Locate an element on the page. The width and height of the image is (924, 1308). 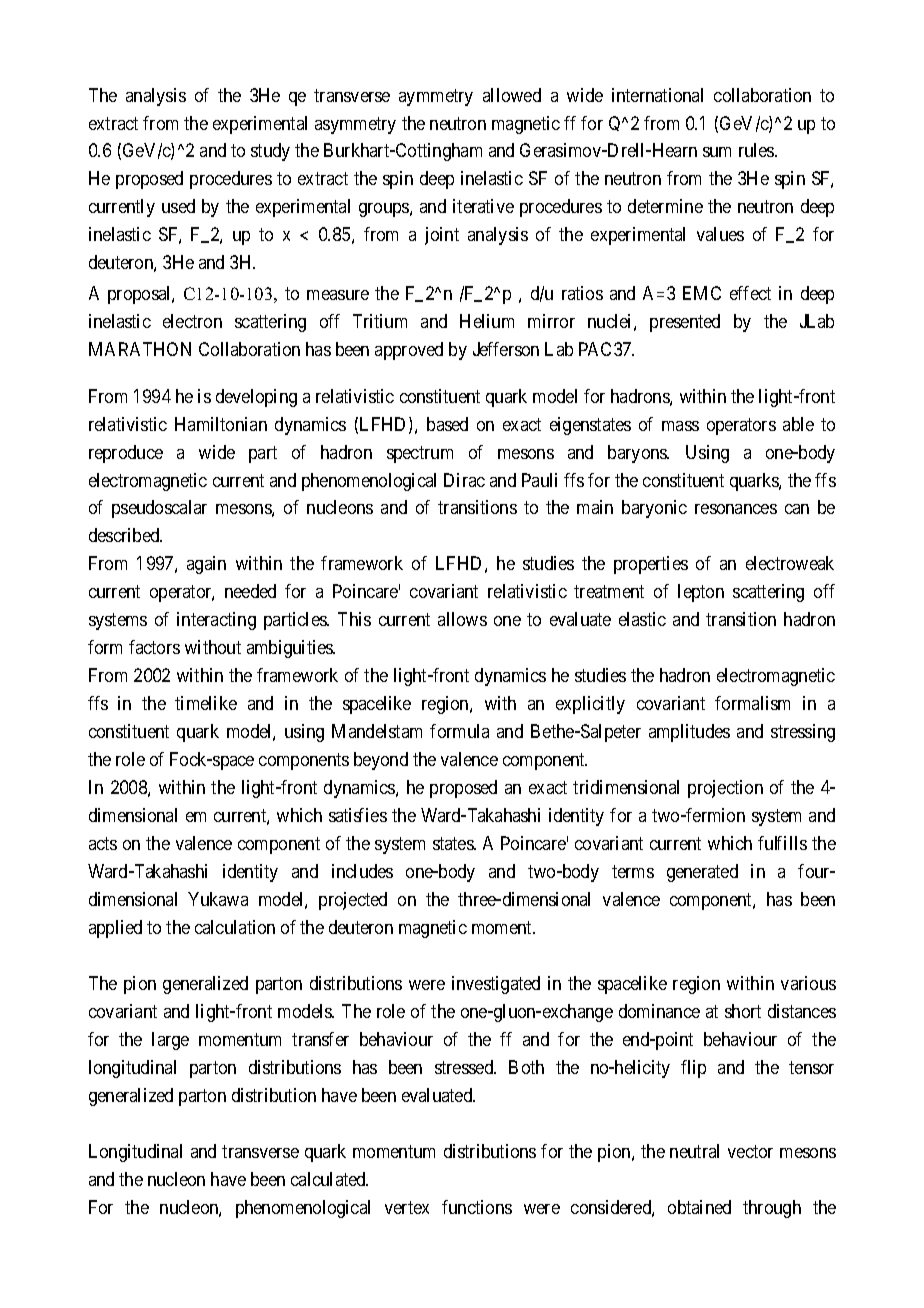
study is located at coordinates (270, 152).
